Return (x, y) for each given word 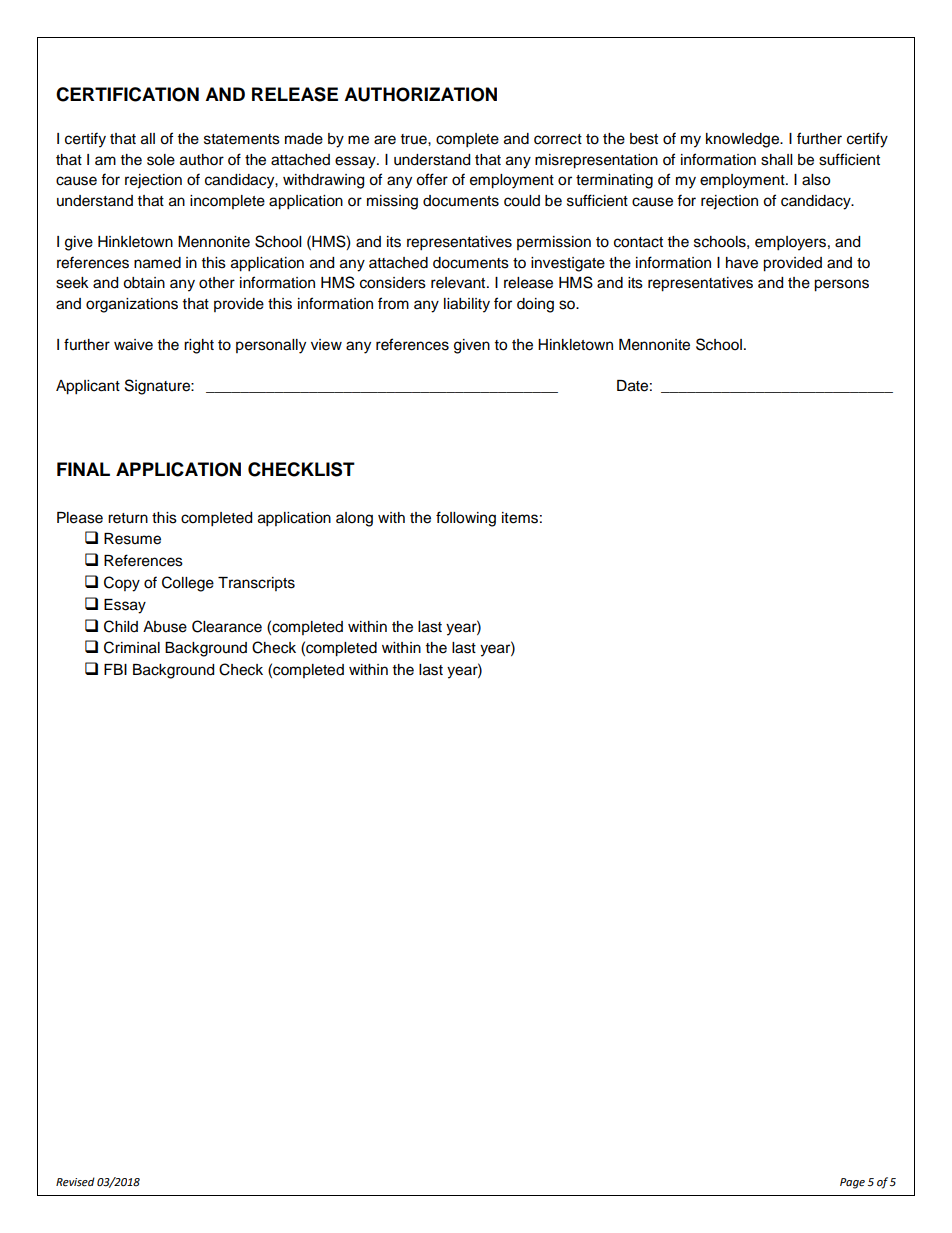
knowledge (744, 140)
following (466, 519)
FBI (115, 669)
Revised (75, 1182)
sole (161, 160)
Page (852, 1183)
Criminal (132, 647)
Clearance (227, 626)
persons (841, 285)
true (415, 139)
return (128, 518)
